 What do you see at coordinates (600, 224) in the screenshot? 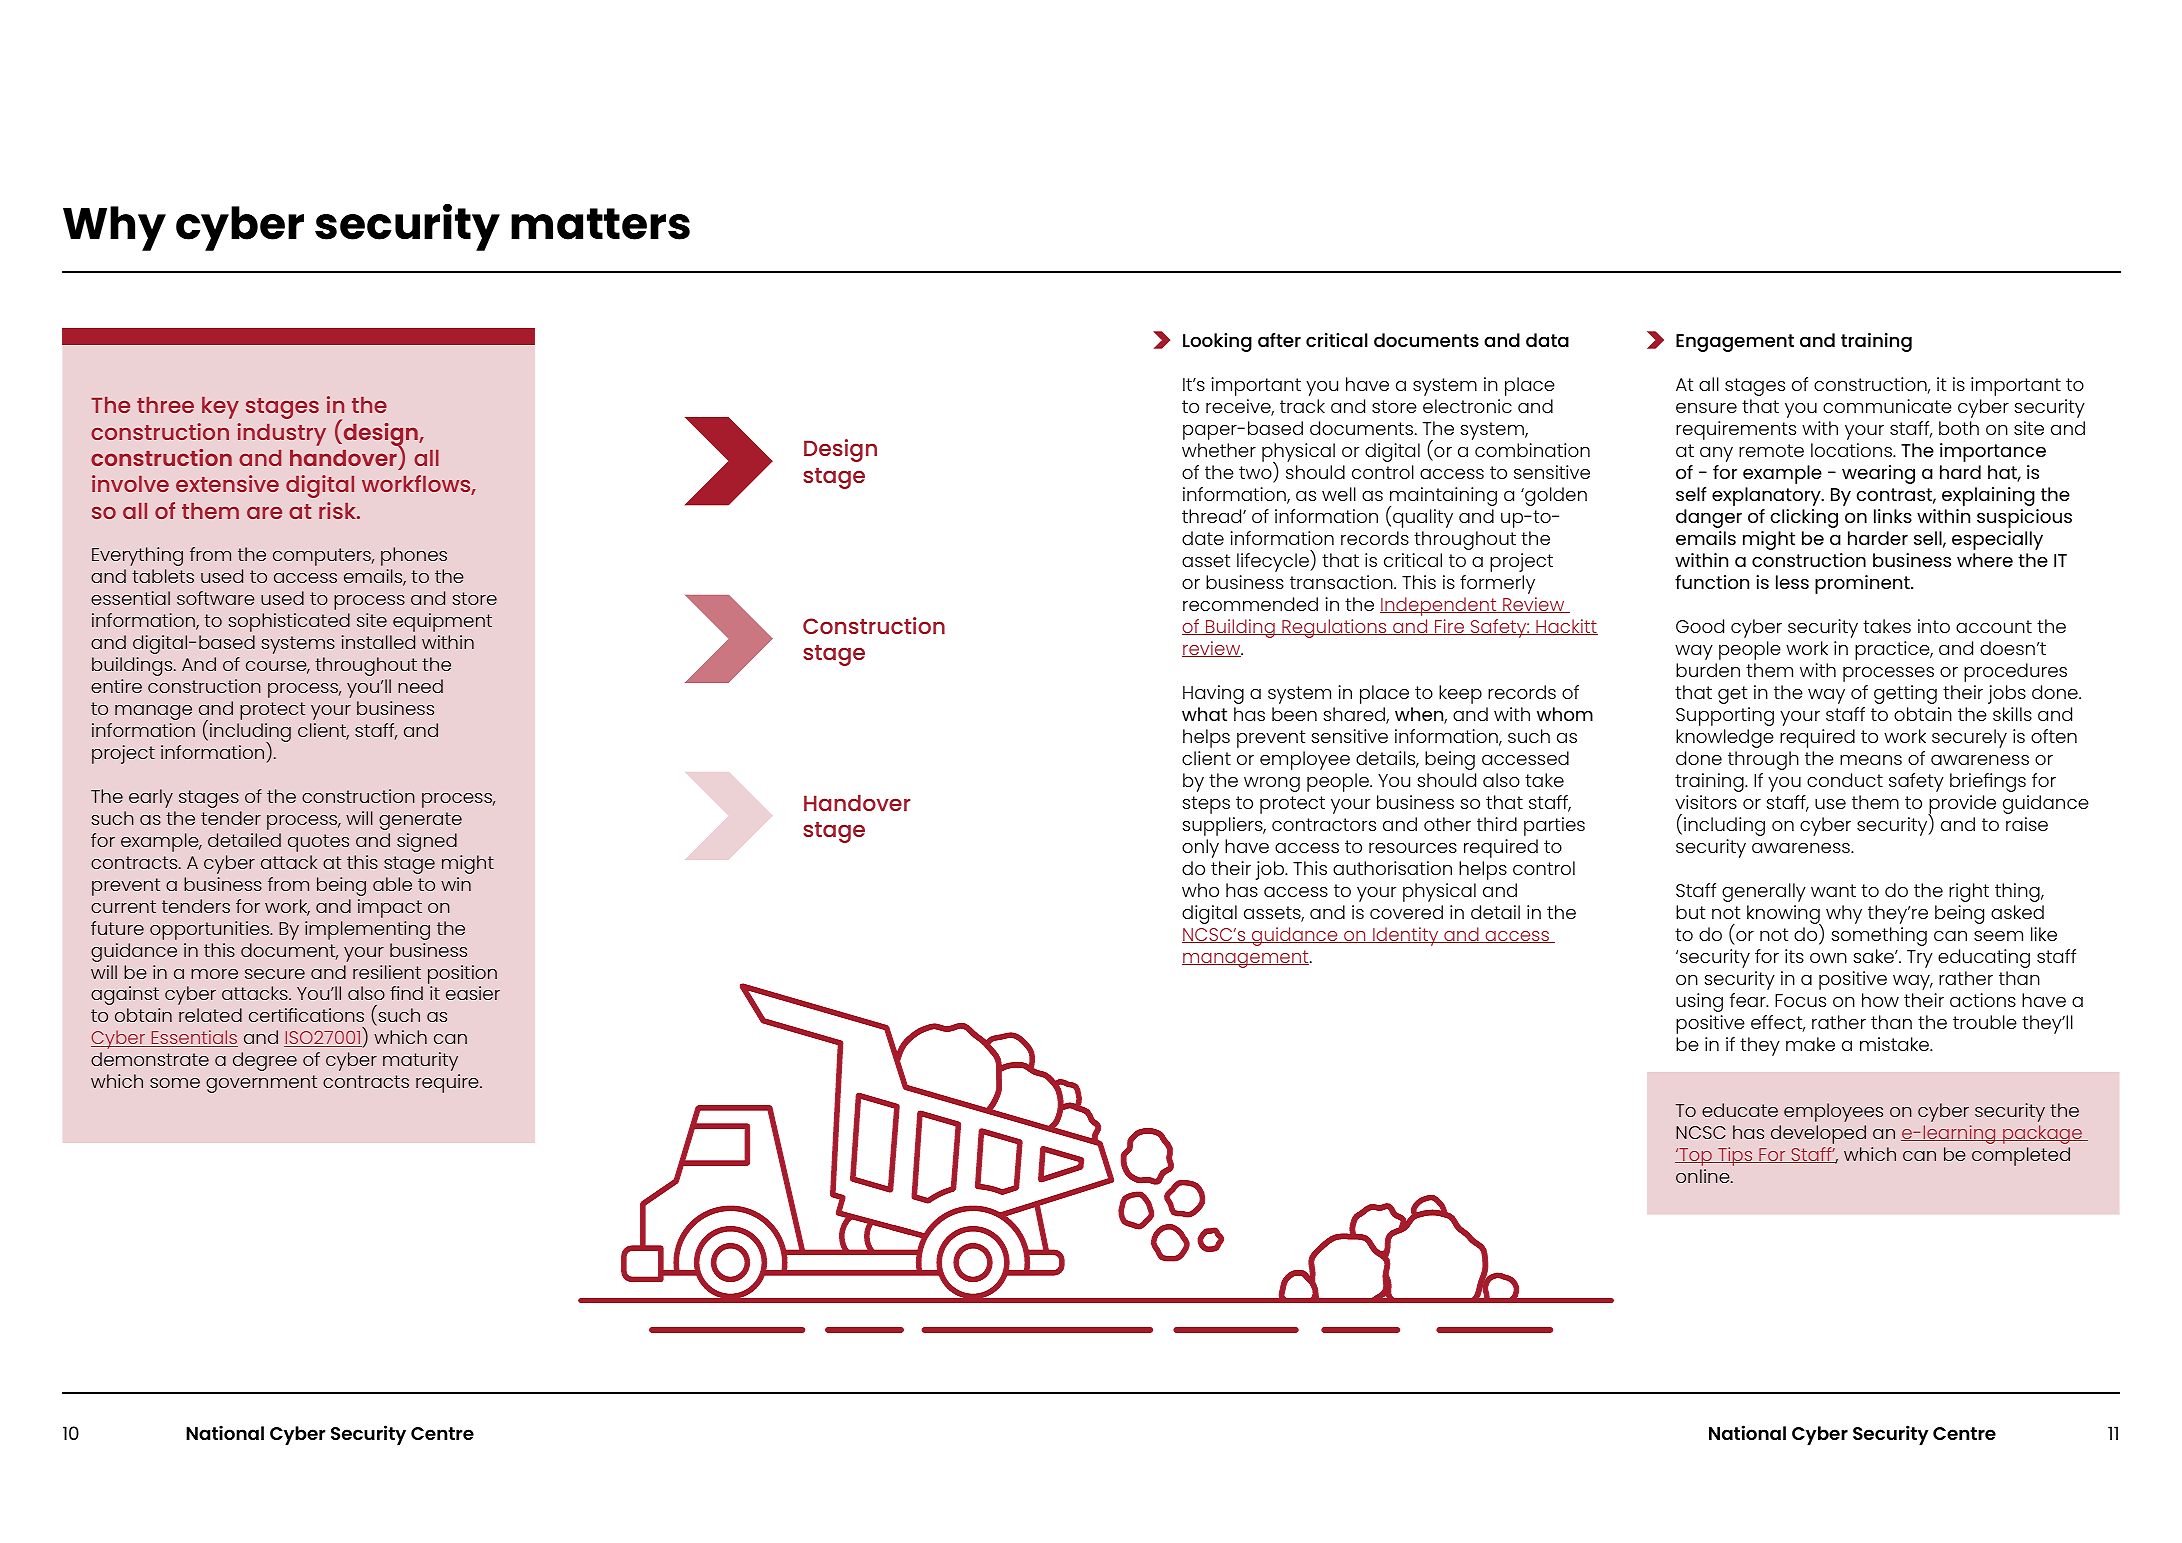
I see `matters` at bounding box center [600, 224].
